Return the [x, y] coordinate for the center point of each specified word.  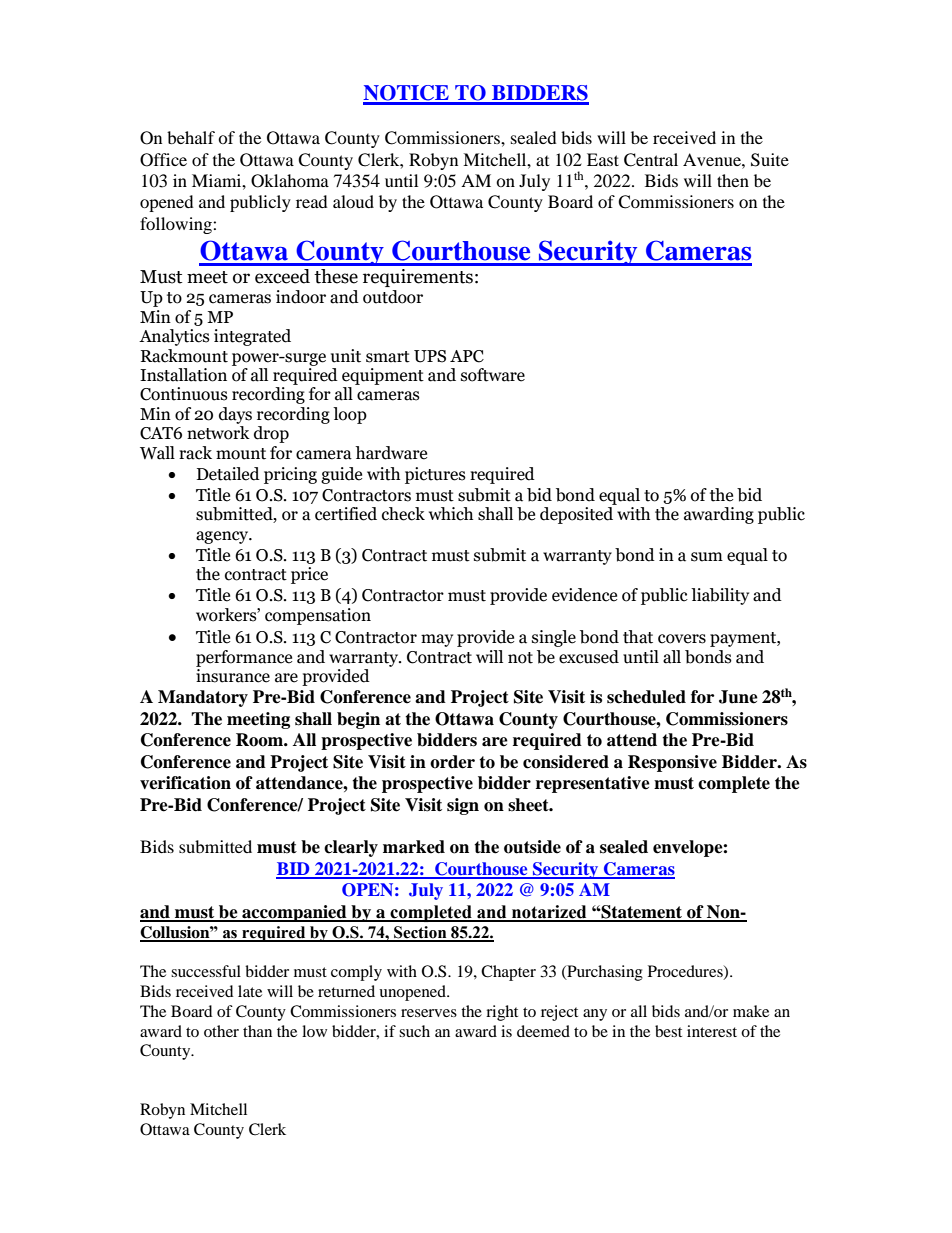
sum [707, 557]
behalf [191, 137]
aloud [353, 201]
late [250, 991]
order [452, 762]
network [218, 433]
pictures [435, 475]
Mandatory [203, 698]
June [738, 697]
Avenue [713, 159]
